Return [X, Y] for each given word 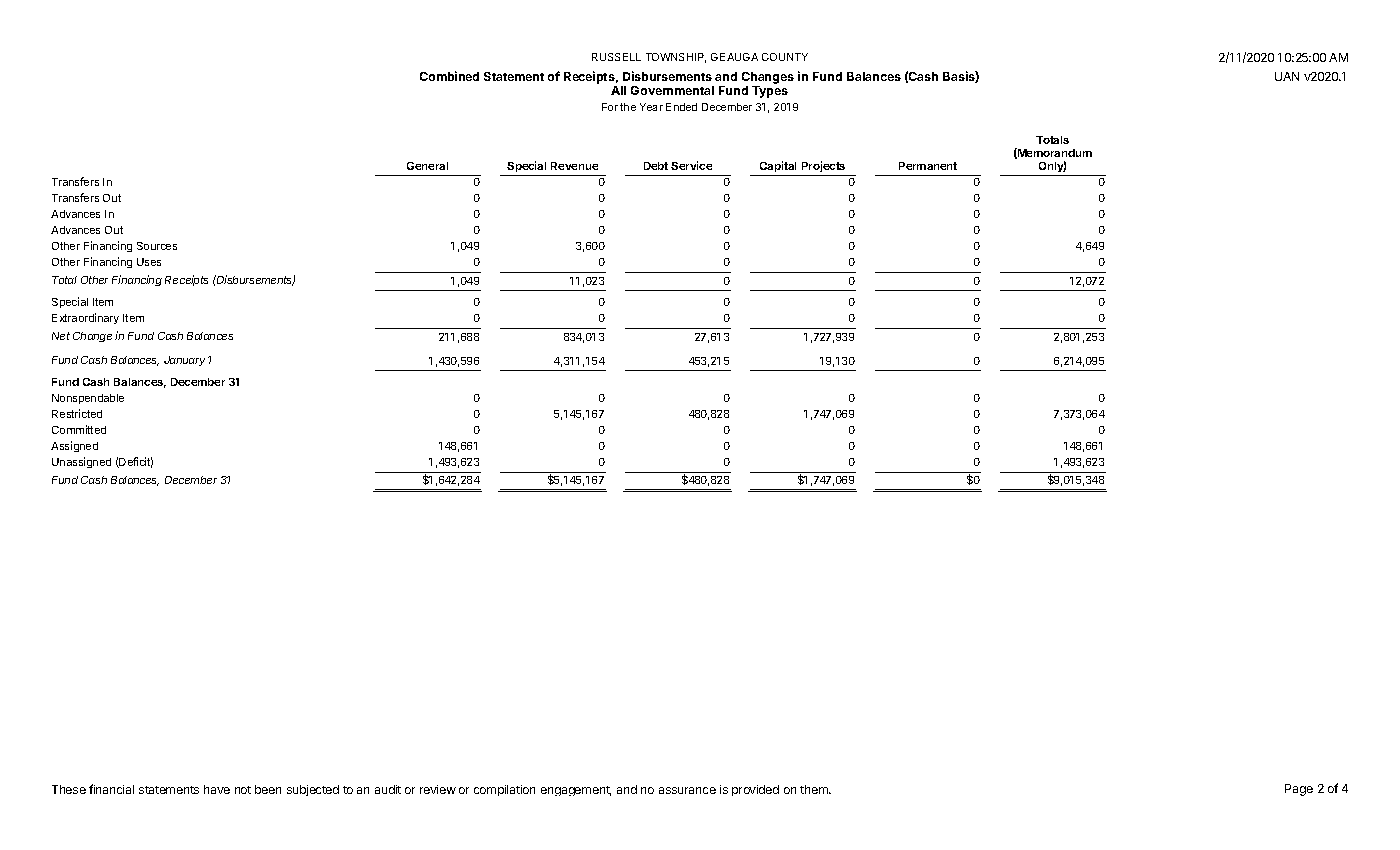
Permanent [928, 166]
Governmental [672, 90]
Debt [656, 166]
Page [1299, 790]
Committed [79, 429]
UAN [1287, 76]
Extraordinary [85, 318]
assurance [687, 790]
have [217, 789]
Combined [449, 76]
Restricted [77, 413]
